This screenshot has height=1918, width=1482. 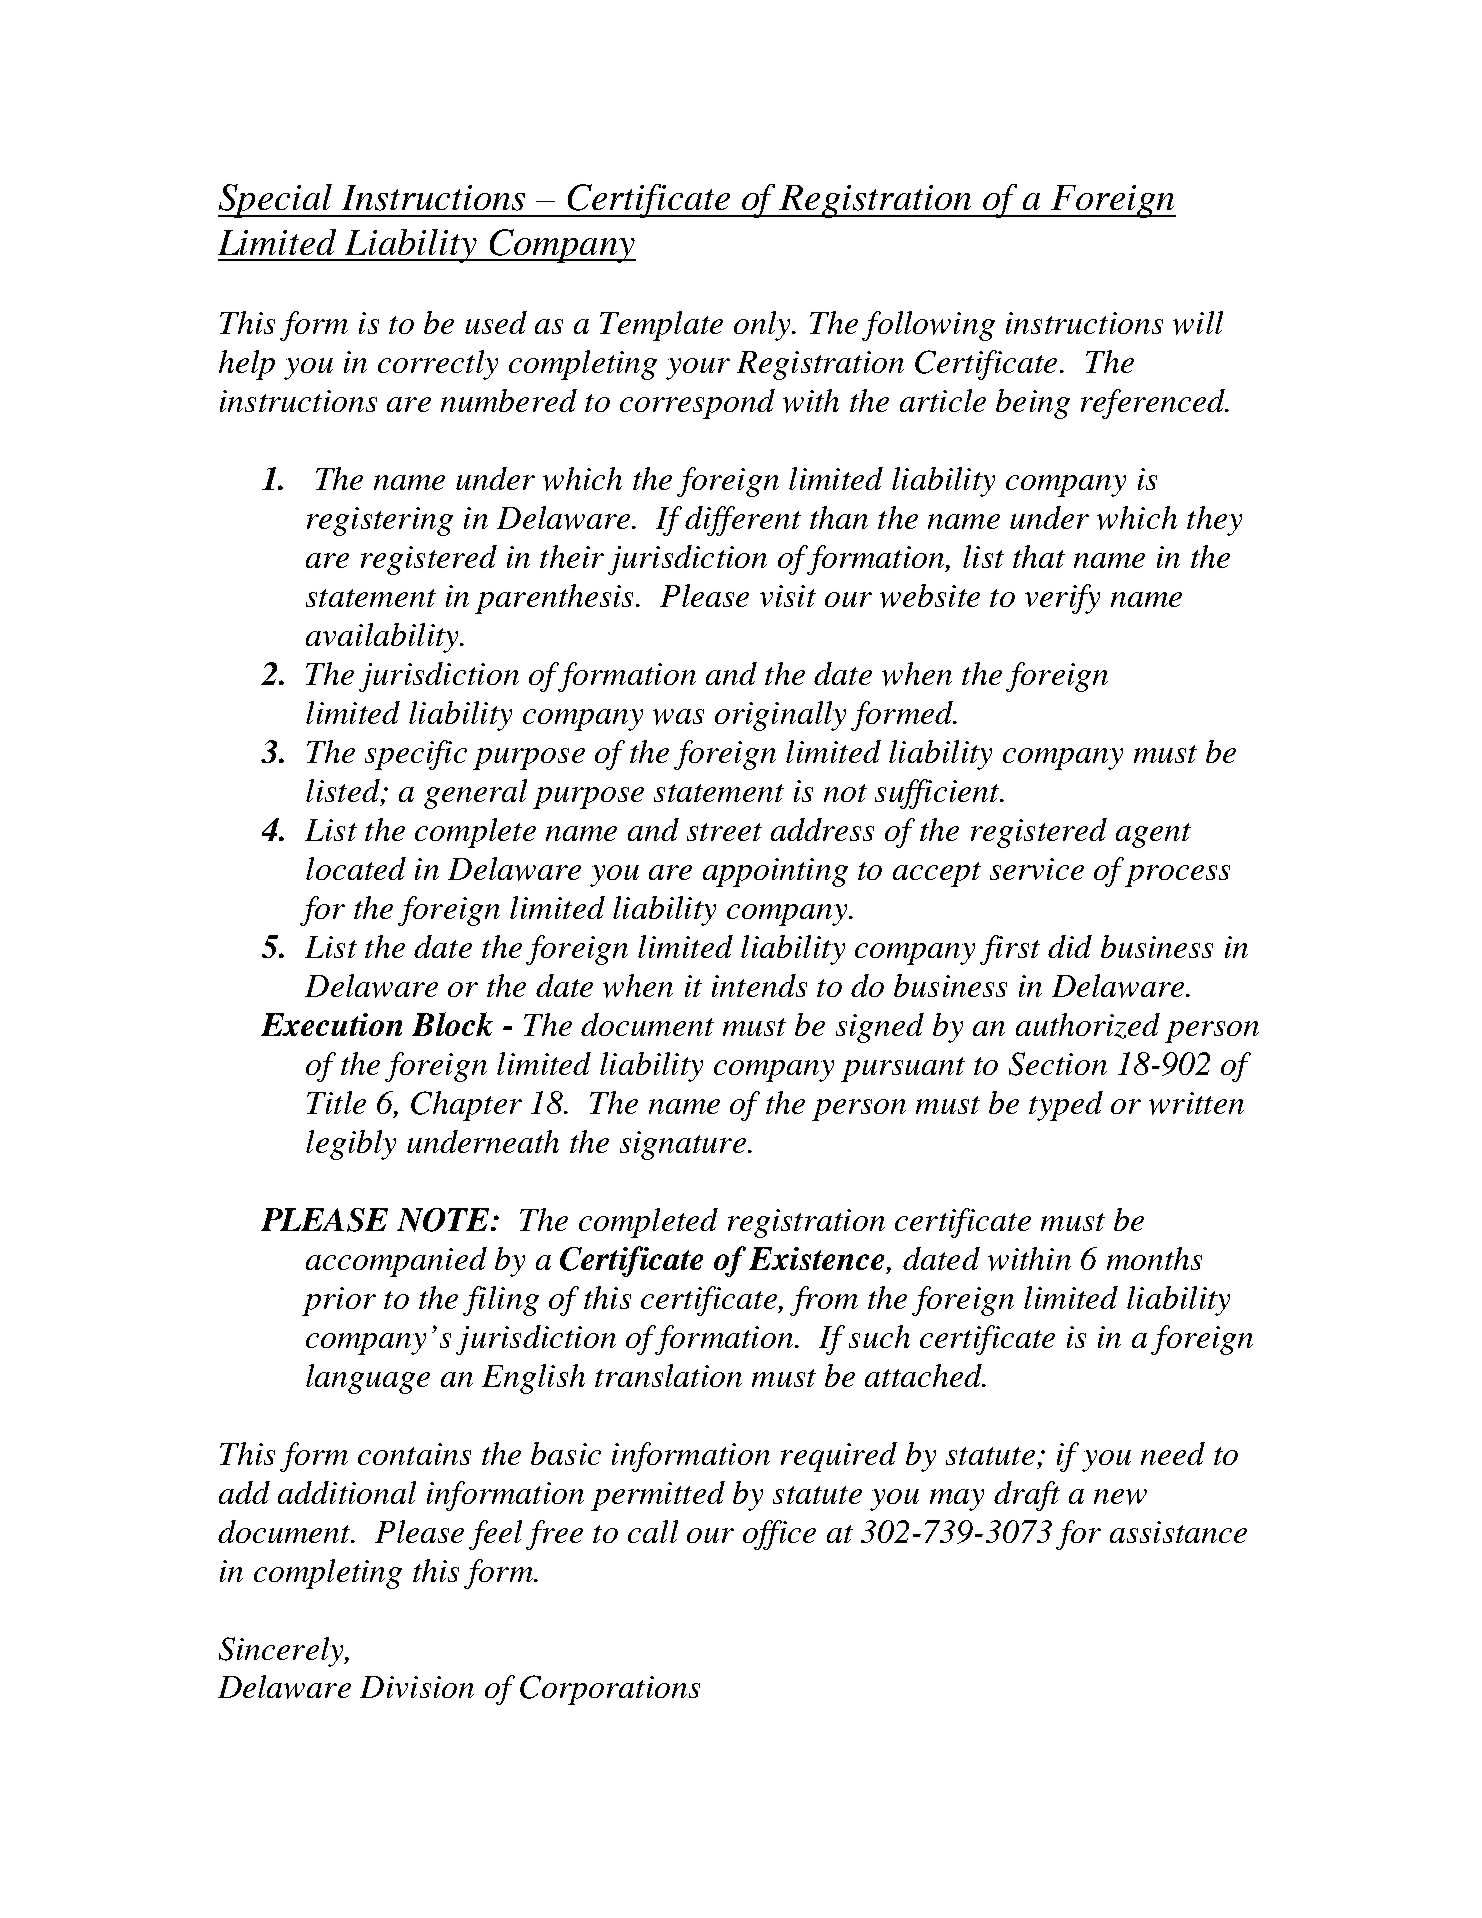 What do you see at coordinates (276, 201) in the screenshot?
I see `Special` at bounding box center [276, 201].
